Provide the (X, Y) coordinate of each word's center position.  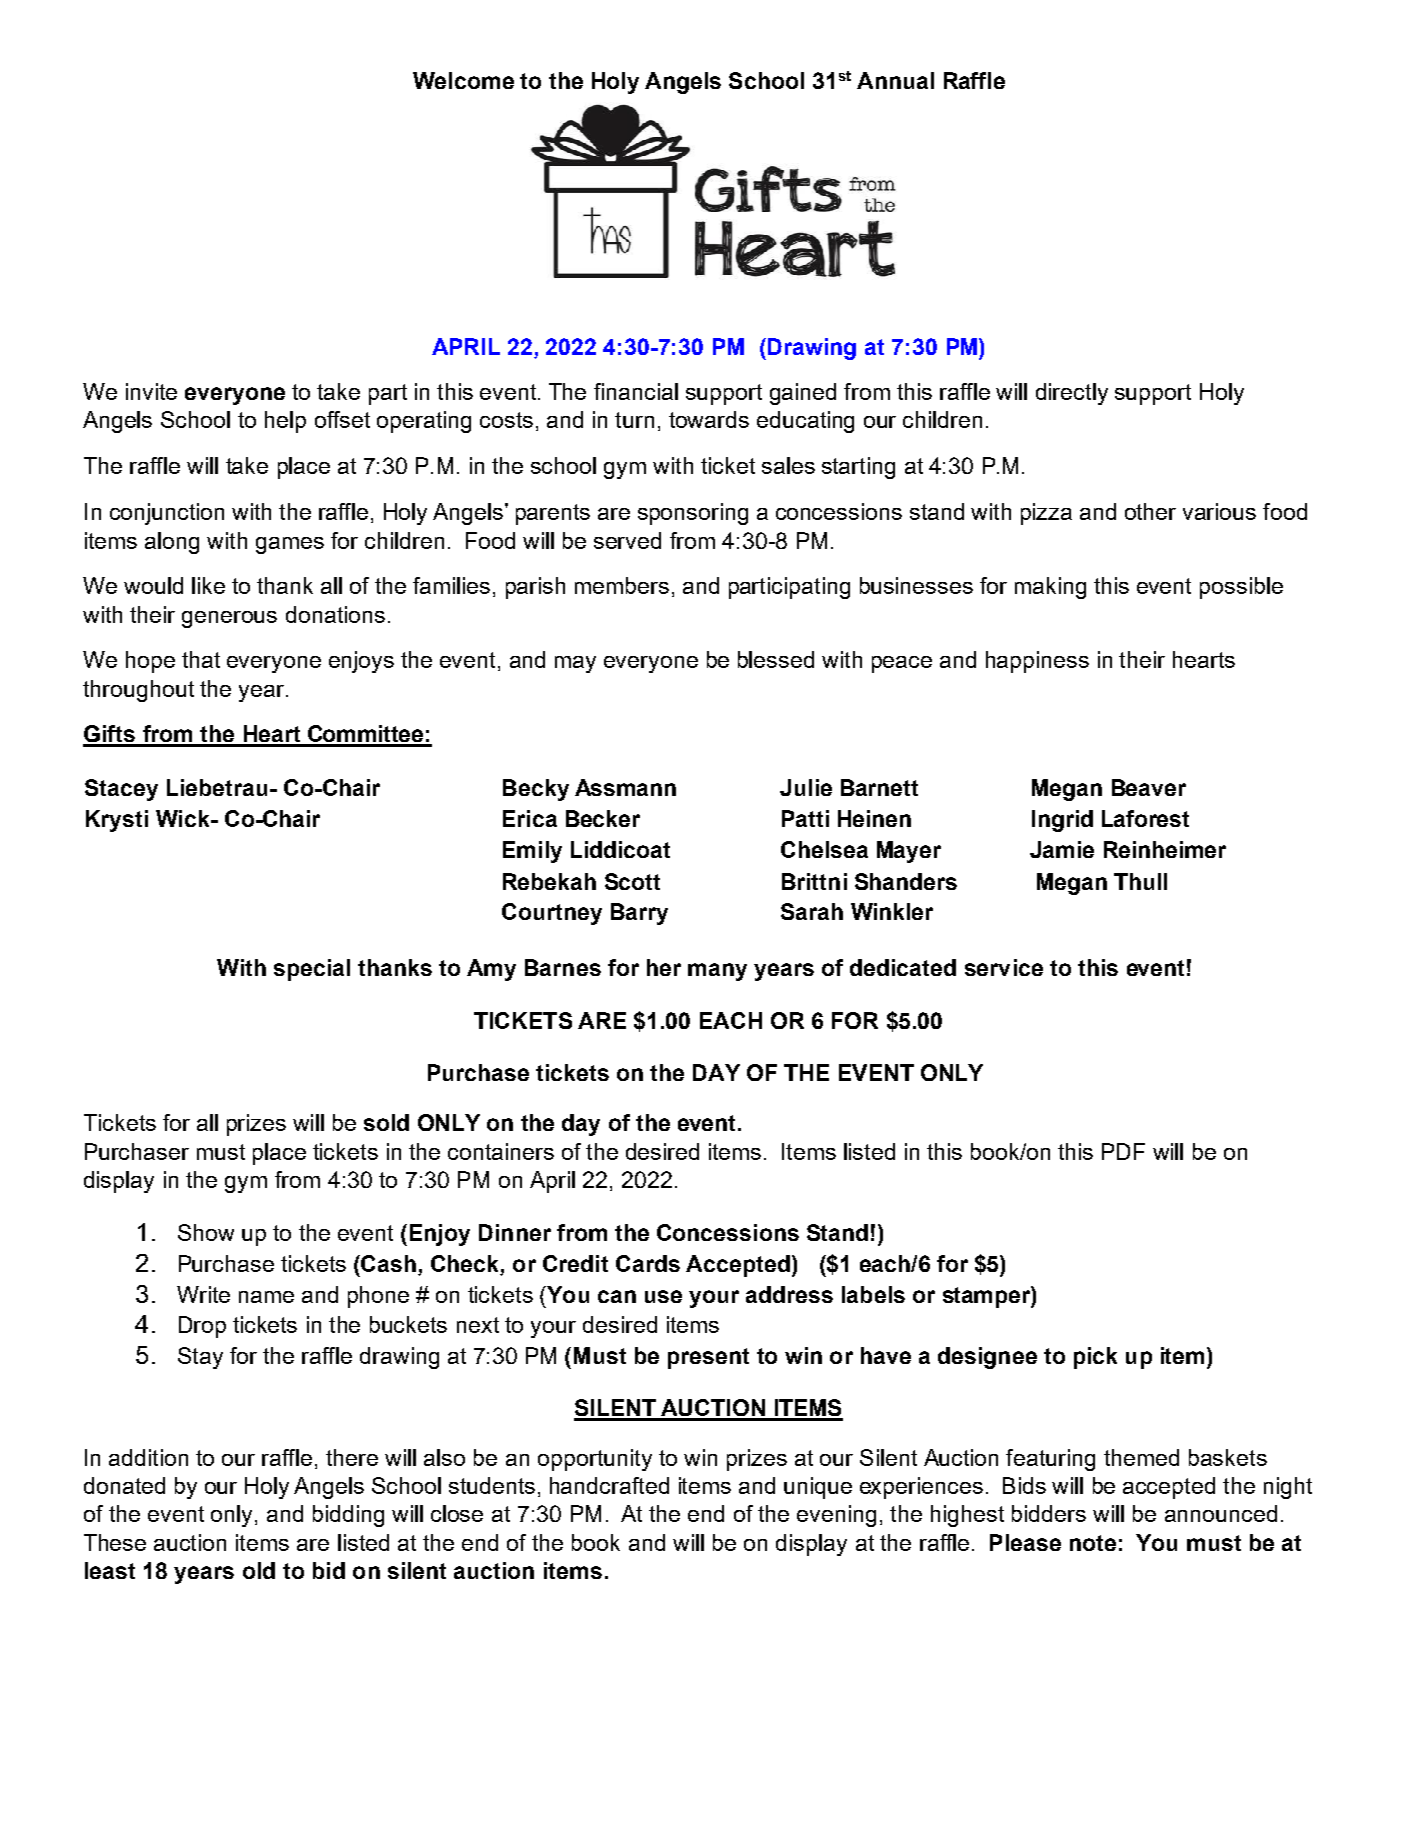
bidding (348, 1516)
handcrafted (609, 1485)
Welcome (463, 80)
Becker (603, 818)
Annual (895, 80)
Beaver (1149, 787)
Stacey (121, 790)
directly (1072, 394)
